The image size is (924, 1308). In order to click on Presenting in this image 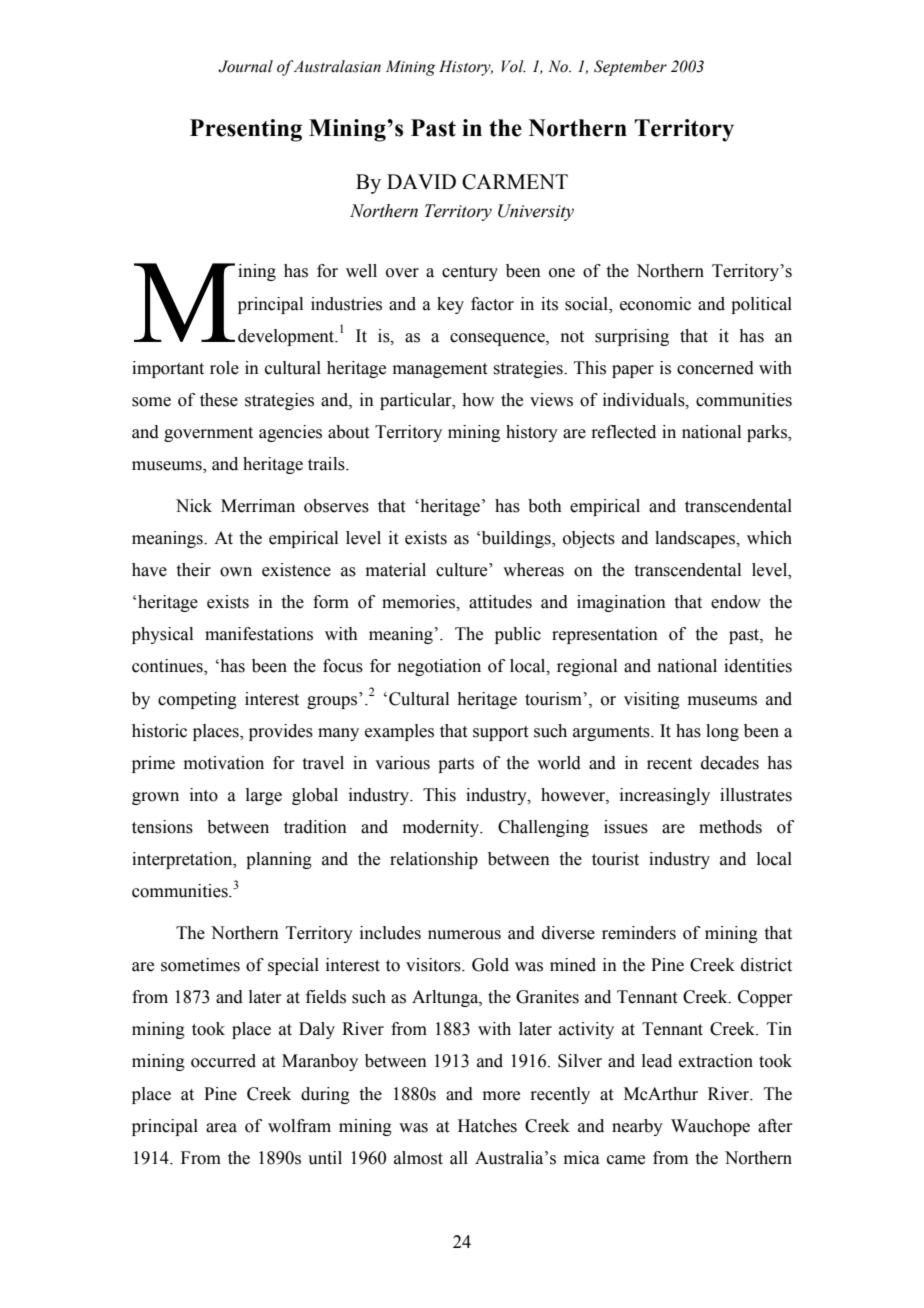, I will do `click(246, 130)`.
